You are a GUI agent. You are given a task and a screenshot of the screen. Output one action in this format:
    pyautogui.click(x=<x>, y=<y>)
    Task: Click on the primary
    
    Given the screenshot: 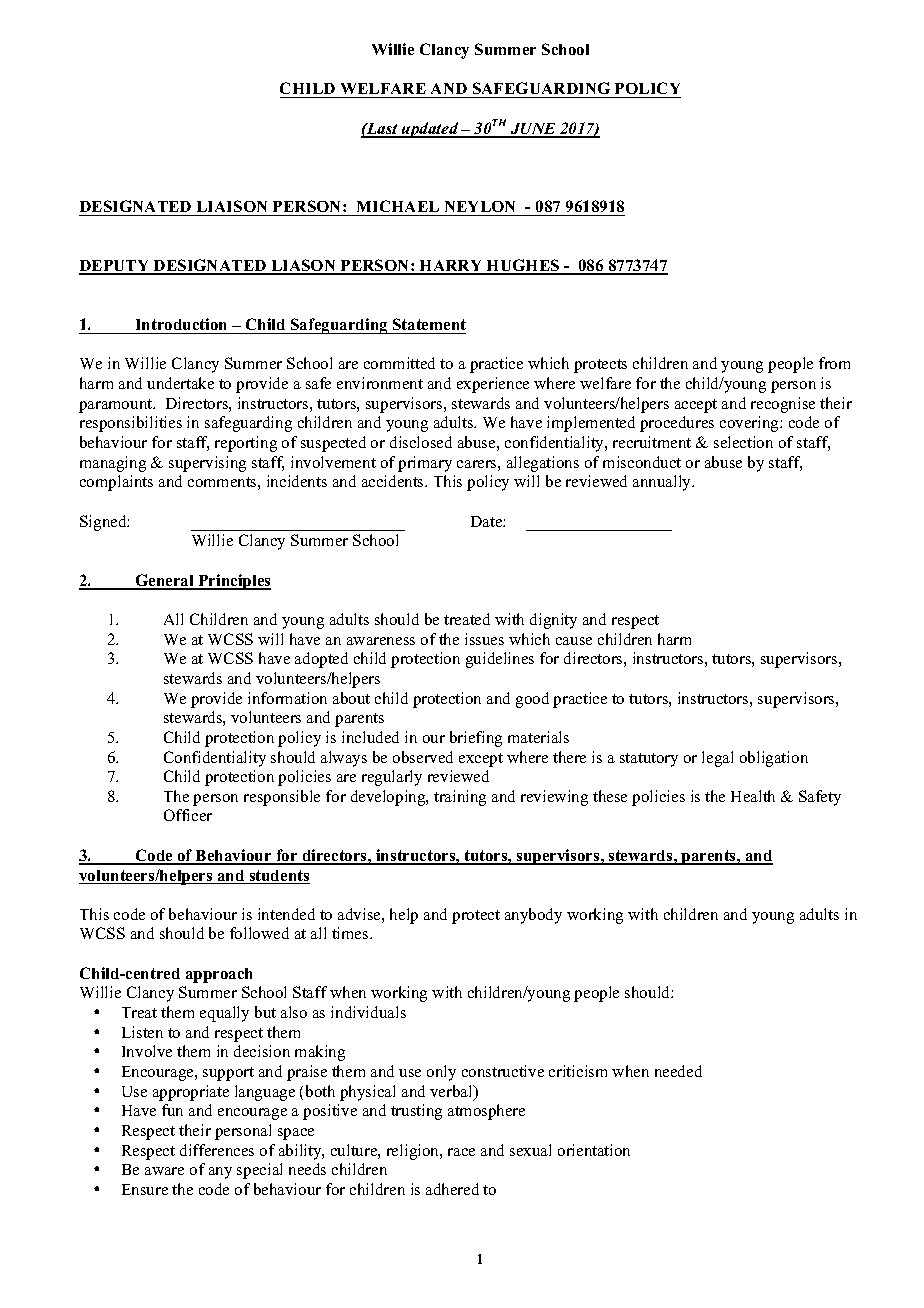 What is the action you would take?
    pyautogui.click(x=425, y=464)
